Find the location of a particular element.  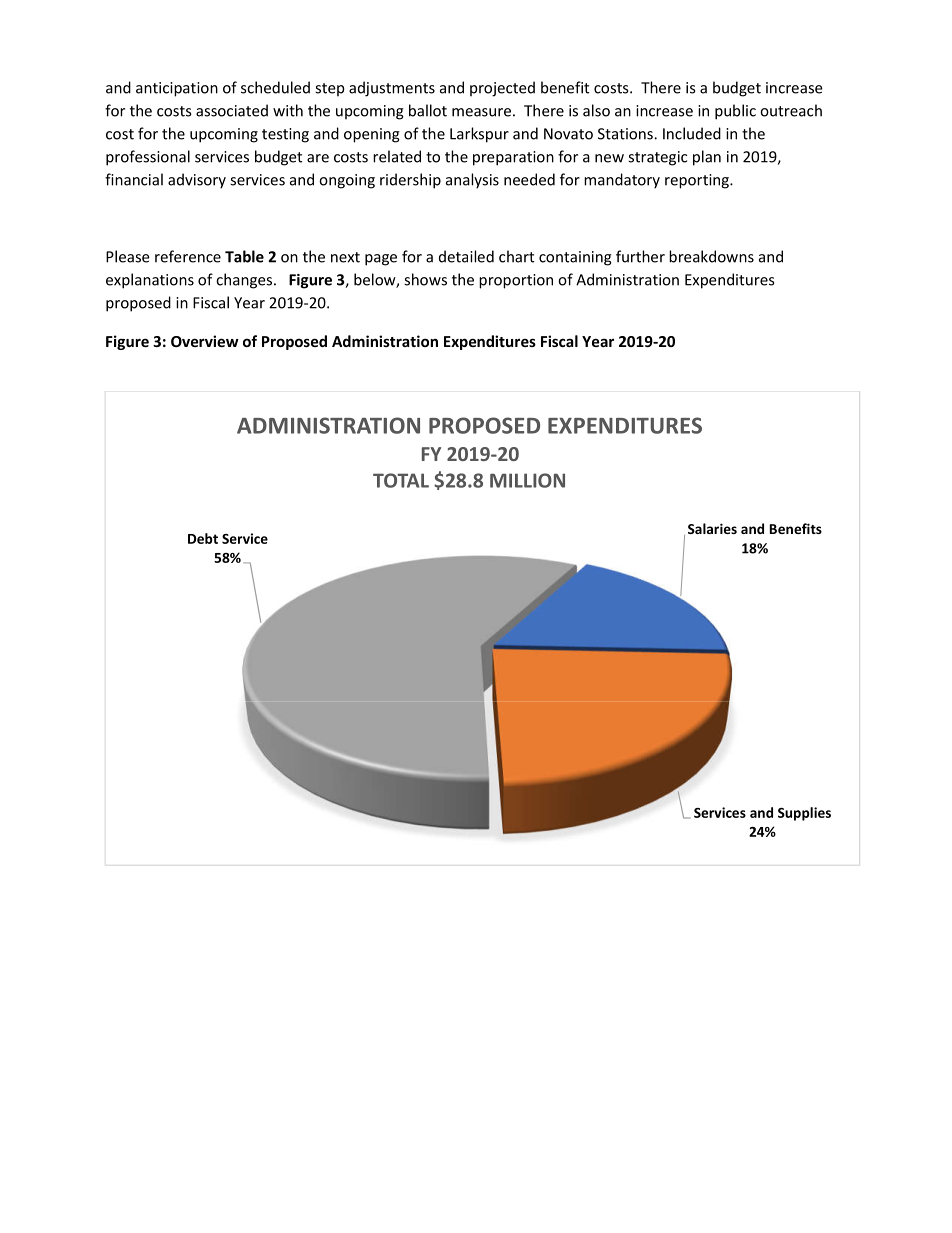

associated is located at coordinates (232, 110).
